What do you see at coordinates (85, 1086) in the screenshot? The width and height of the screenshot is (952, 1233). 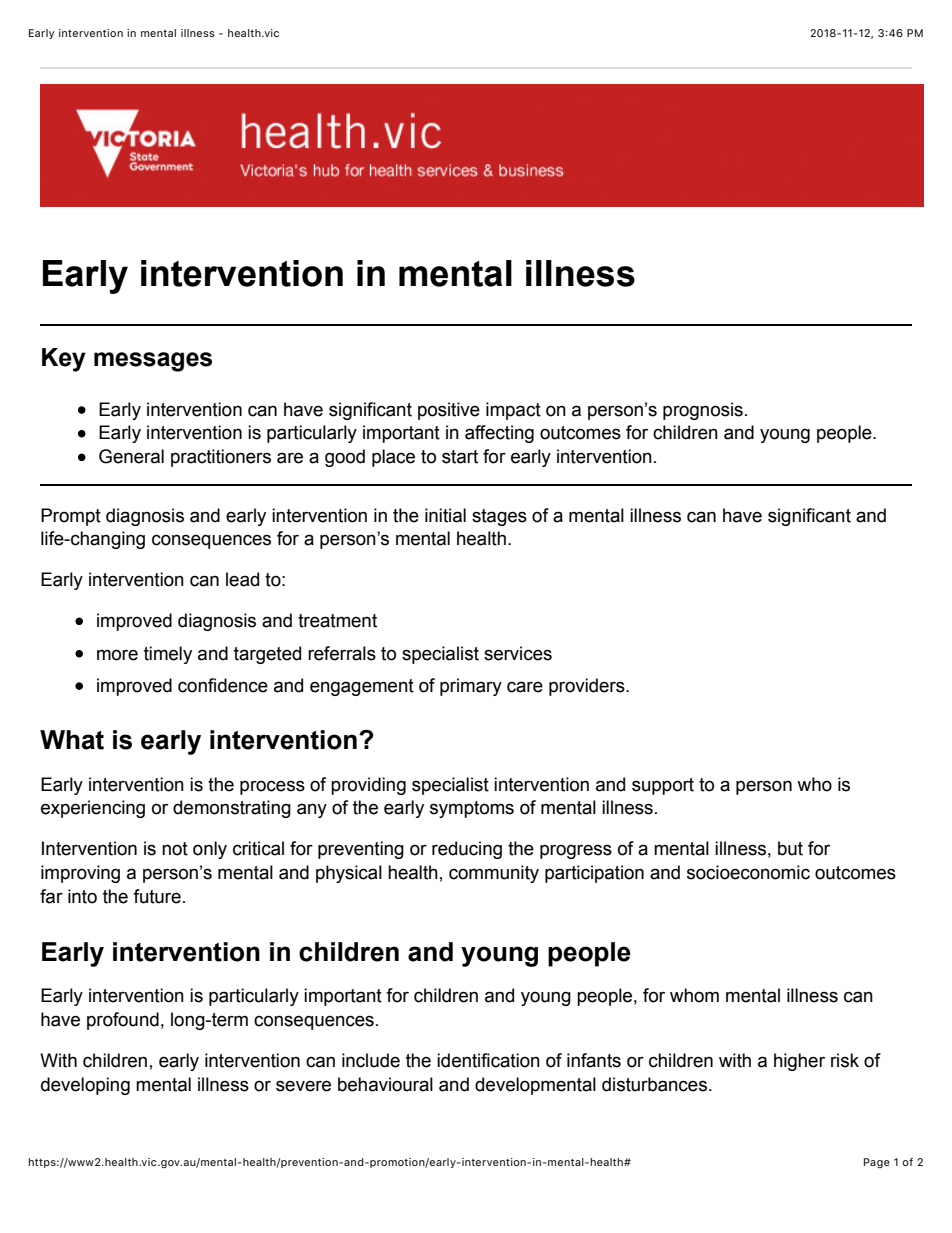 I see `developing` at bounding box center [85, 1086].
